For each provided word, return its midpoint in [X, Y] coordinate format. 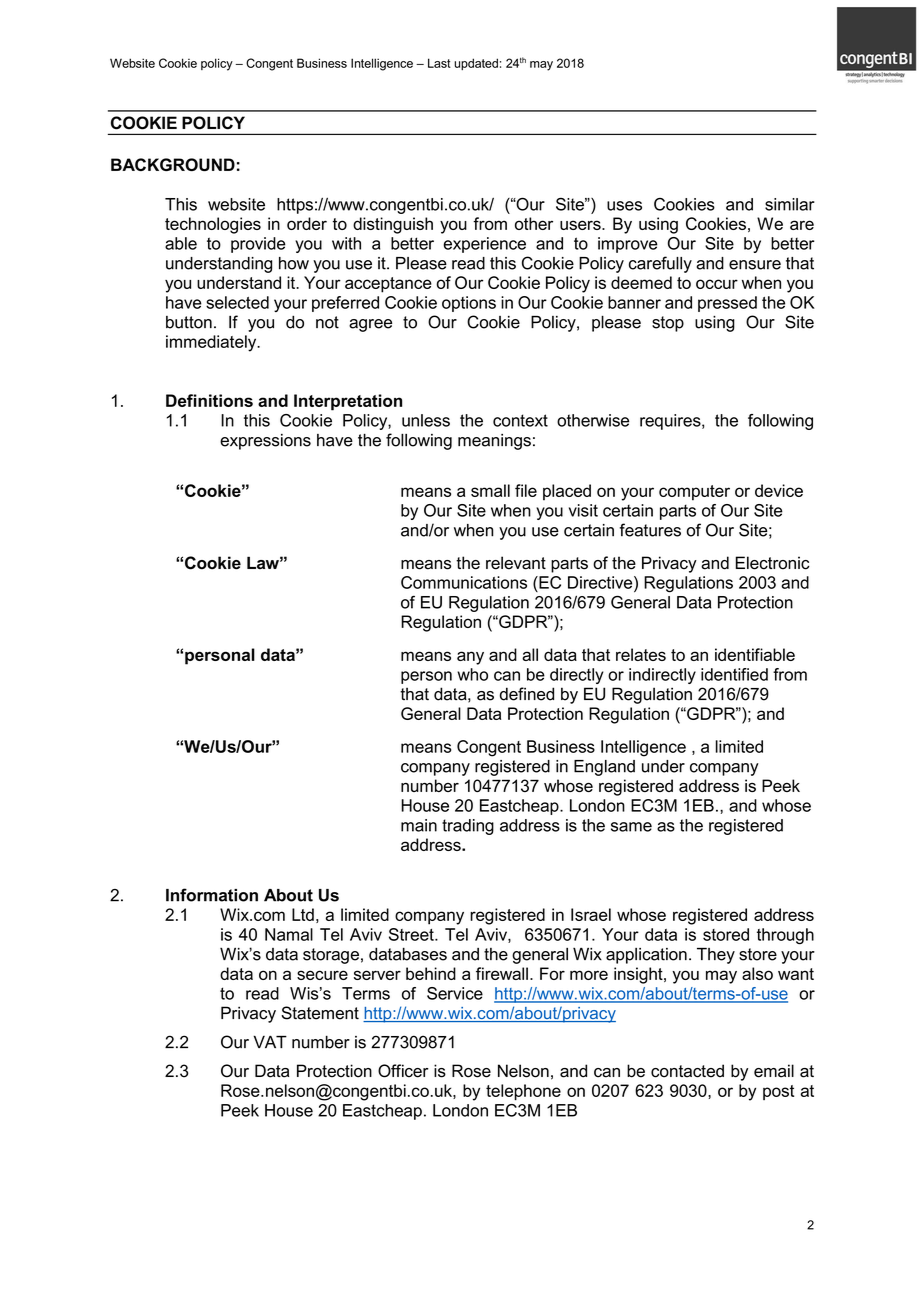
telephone [523, 1092]
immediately [212, 343]
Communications [464, 582]
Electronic [773, 563]
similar [790, 204]
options [469, 304]
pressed [727, 304]
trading [468, 827]
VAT [270, 1041]
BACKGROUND [173, 164]
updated [476, 64]
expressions [265, 442]
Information [212, 895]
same [631, 827]
